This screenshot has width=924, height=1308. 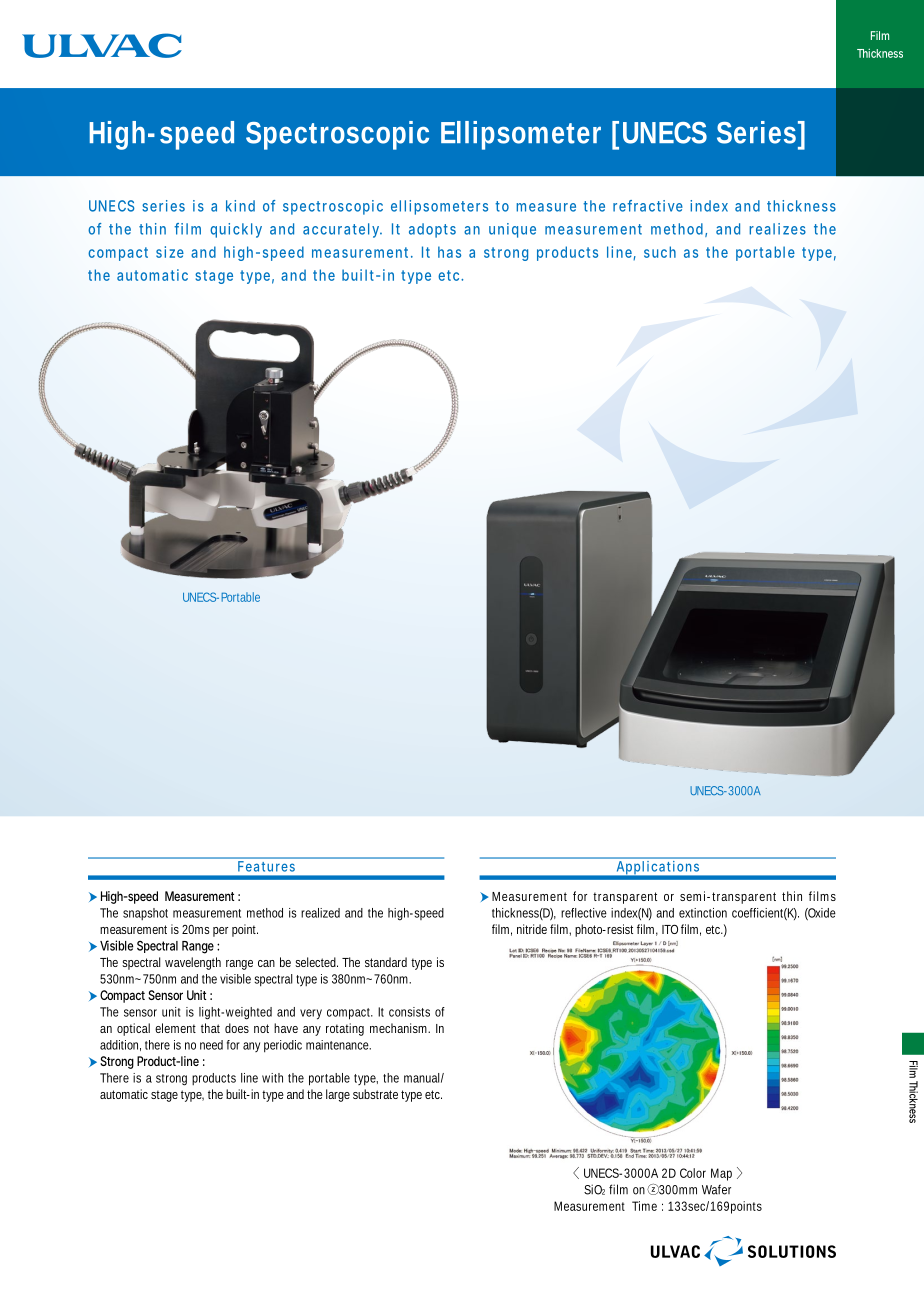 I want to click on refractive, so click(x=648, y=206).
